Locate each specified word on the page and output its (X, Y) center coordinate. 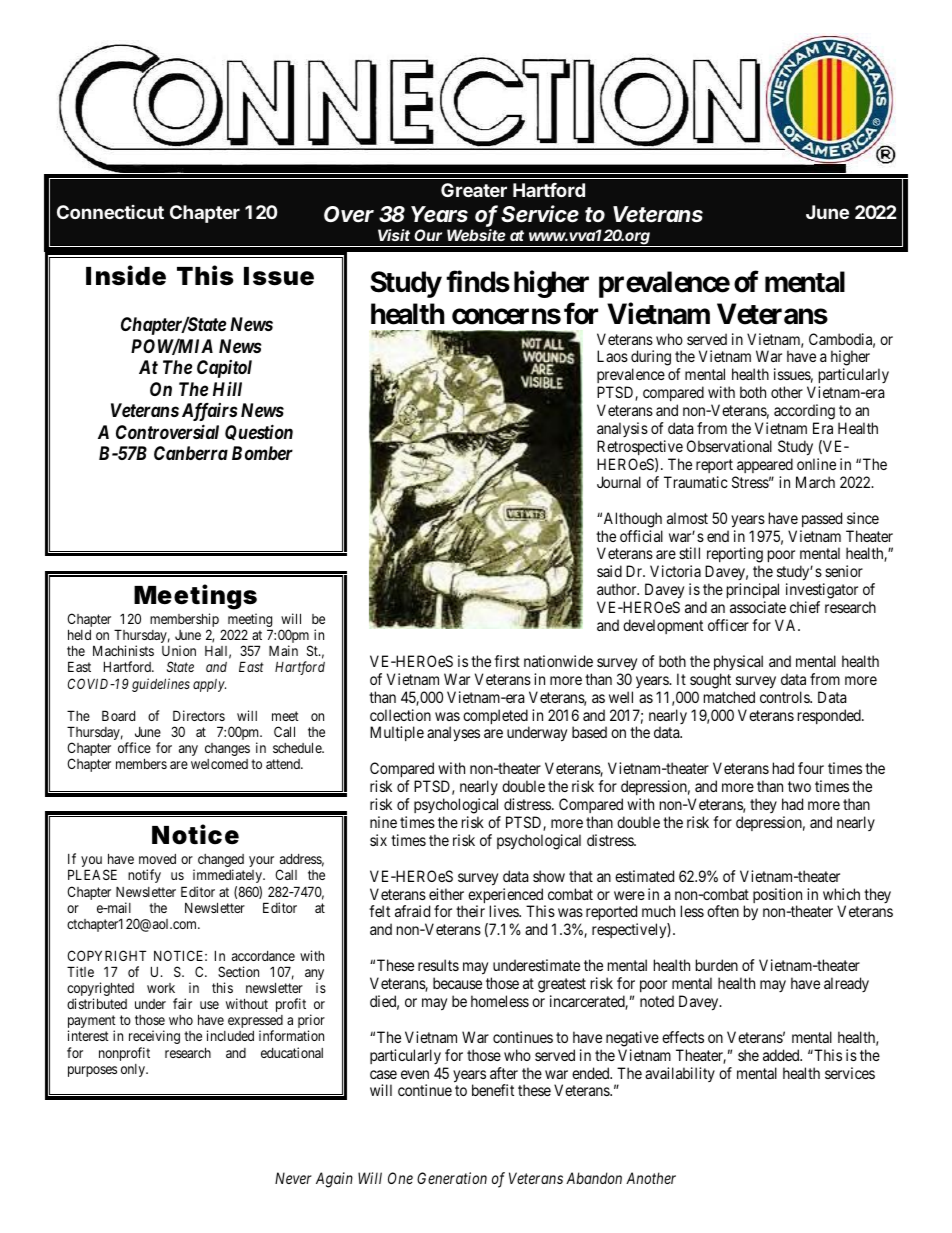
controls (785, 697)
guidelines (161, 685)
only (134, 1070)
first (507, 661)
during (651, 359)
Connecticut (110, 212)
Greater (474, 190)
